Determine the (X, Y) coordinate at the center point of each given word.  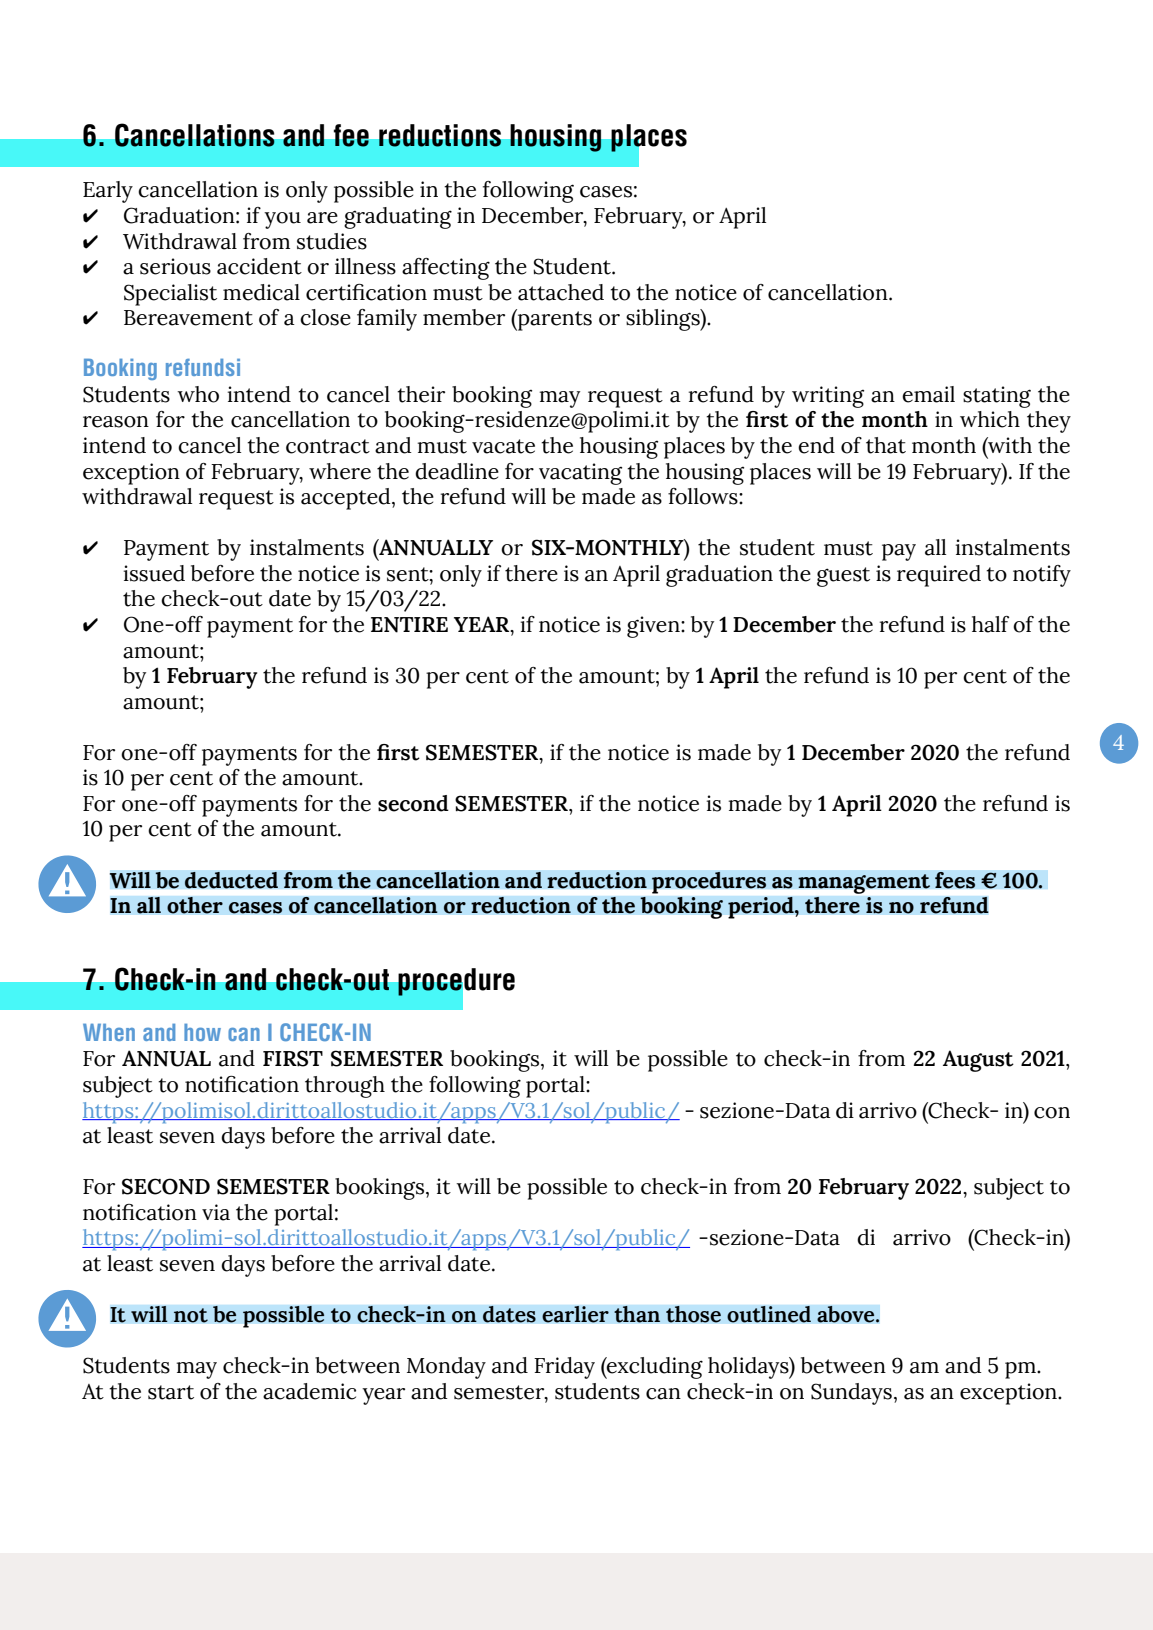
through (345, 1087)
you (282, 220)
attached (561, 292)
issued (154, 573)
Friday (564, 1368)
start (171, 1392)
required (939, 576)
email (928, 394)
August (978, 1061)
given (654, 627)
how (202, 1032)
